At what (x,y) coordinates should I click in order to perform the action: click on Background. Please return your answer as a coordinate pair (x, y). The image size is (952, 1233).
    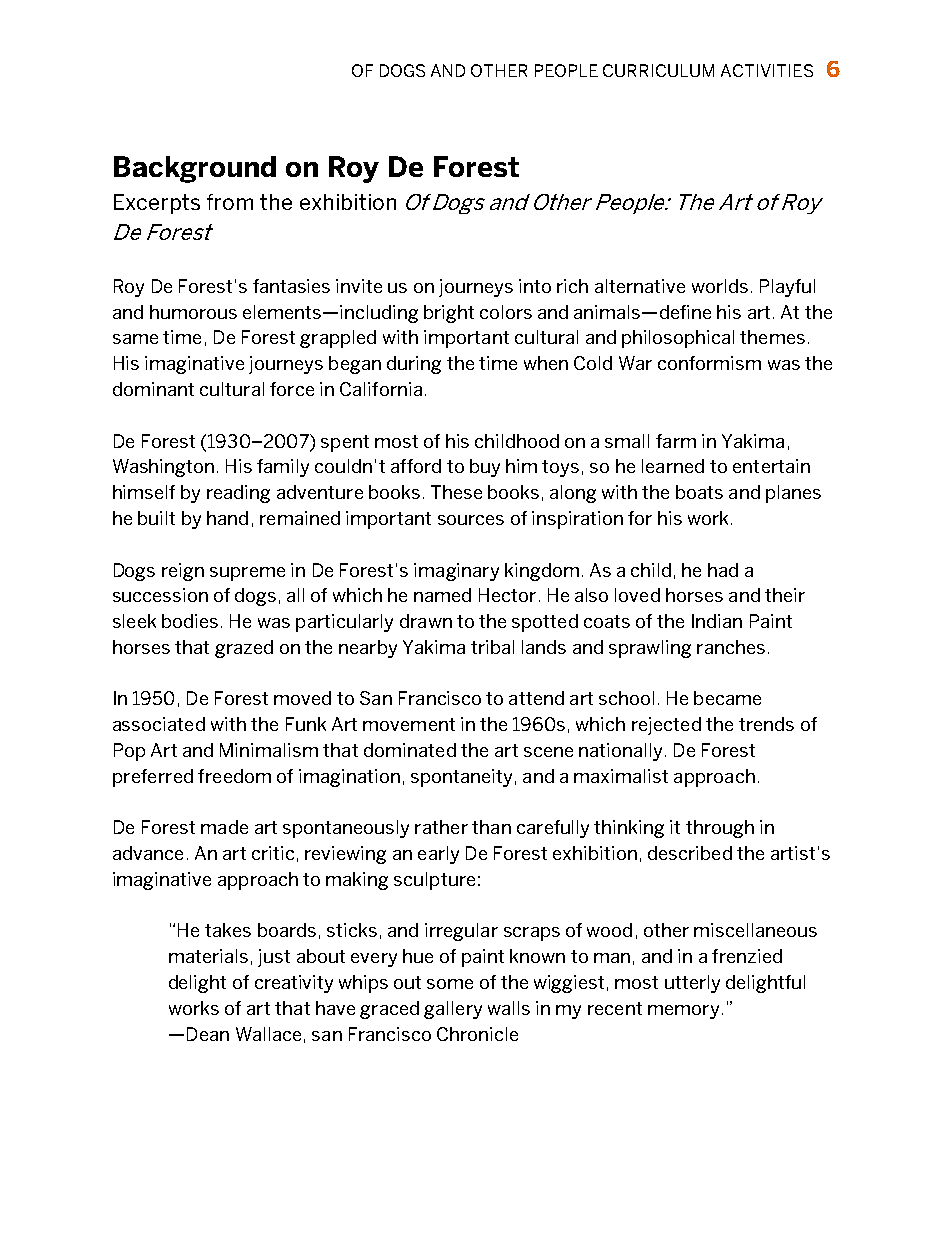
    Looking at the image, I should click on (195, 169).
